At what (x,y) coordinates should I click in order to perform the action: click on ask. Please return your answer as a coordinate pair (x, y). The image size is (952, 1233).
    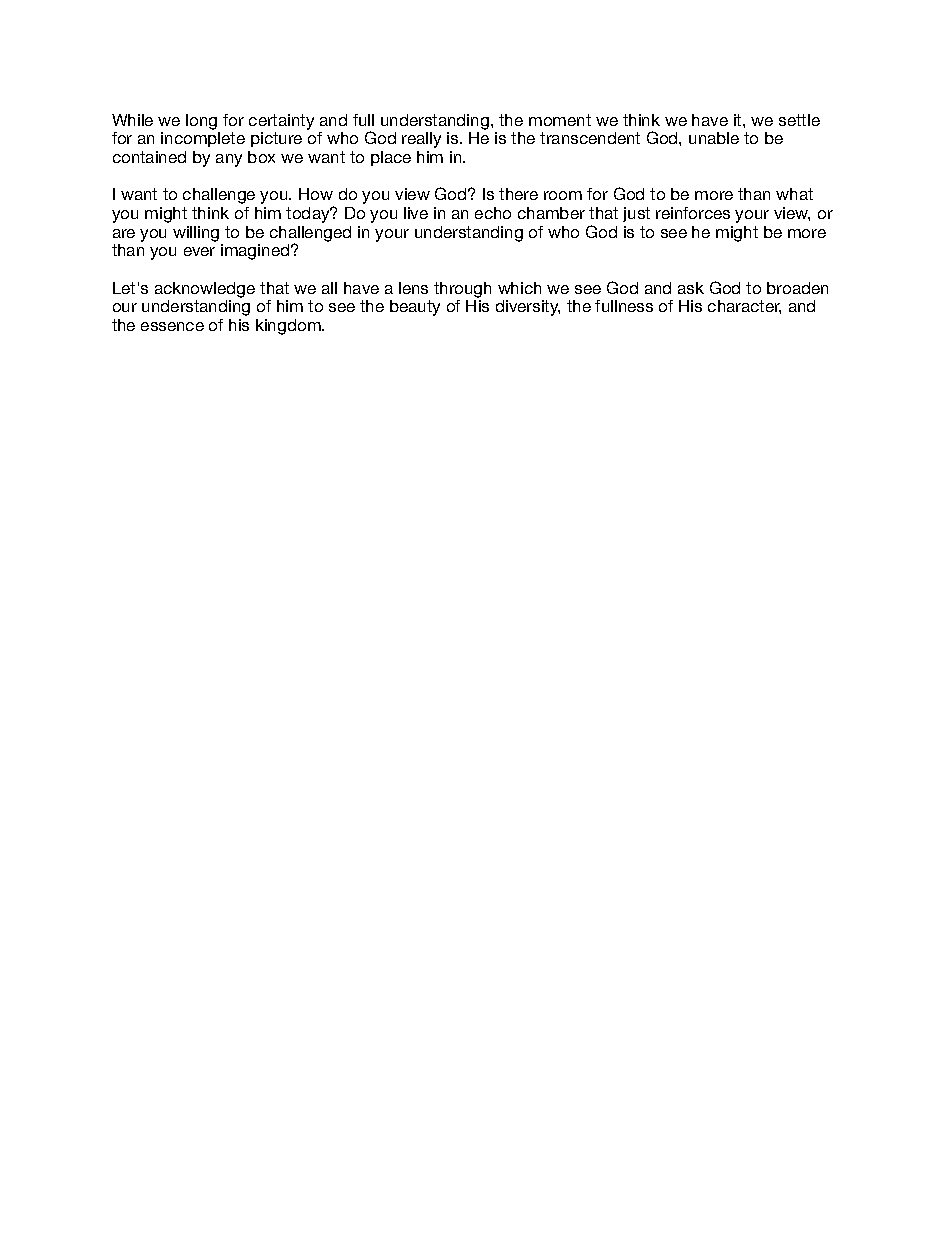
    Looking at the image, I should click on (691, 288).
